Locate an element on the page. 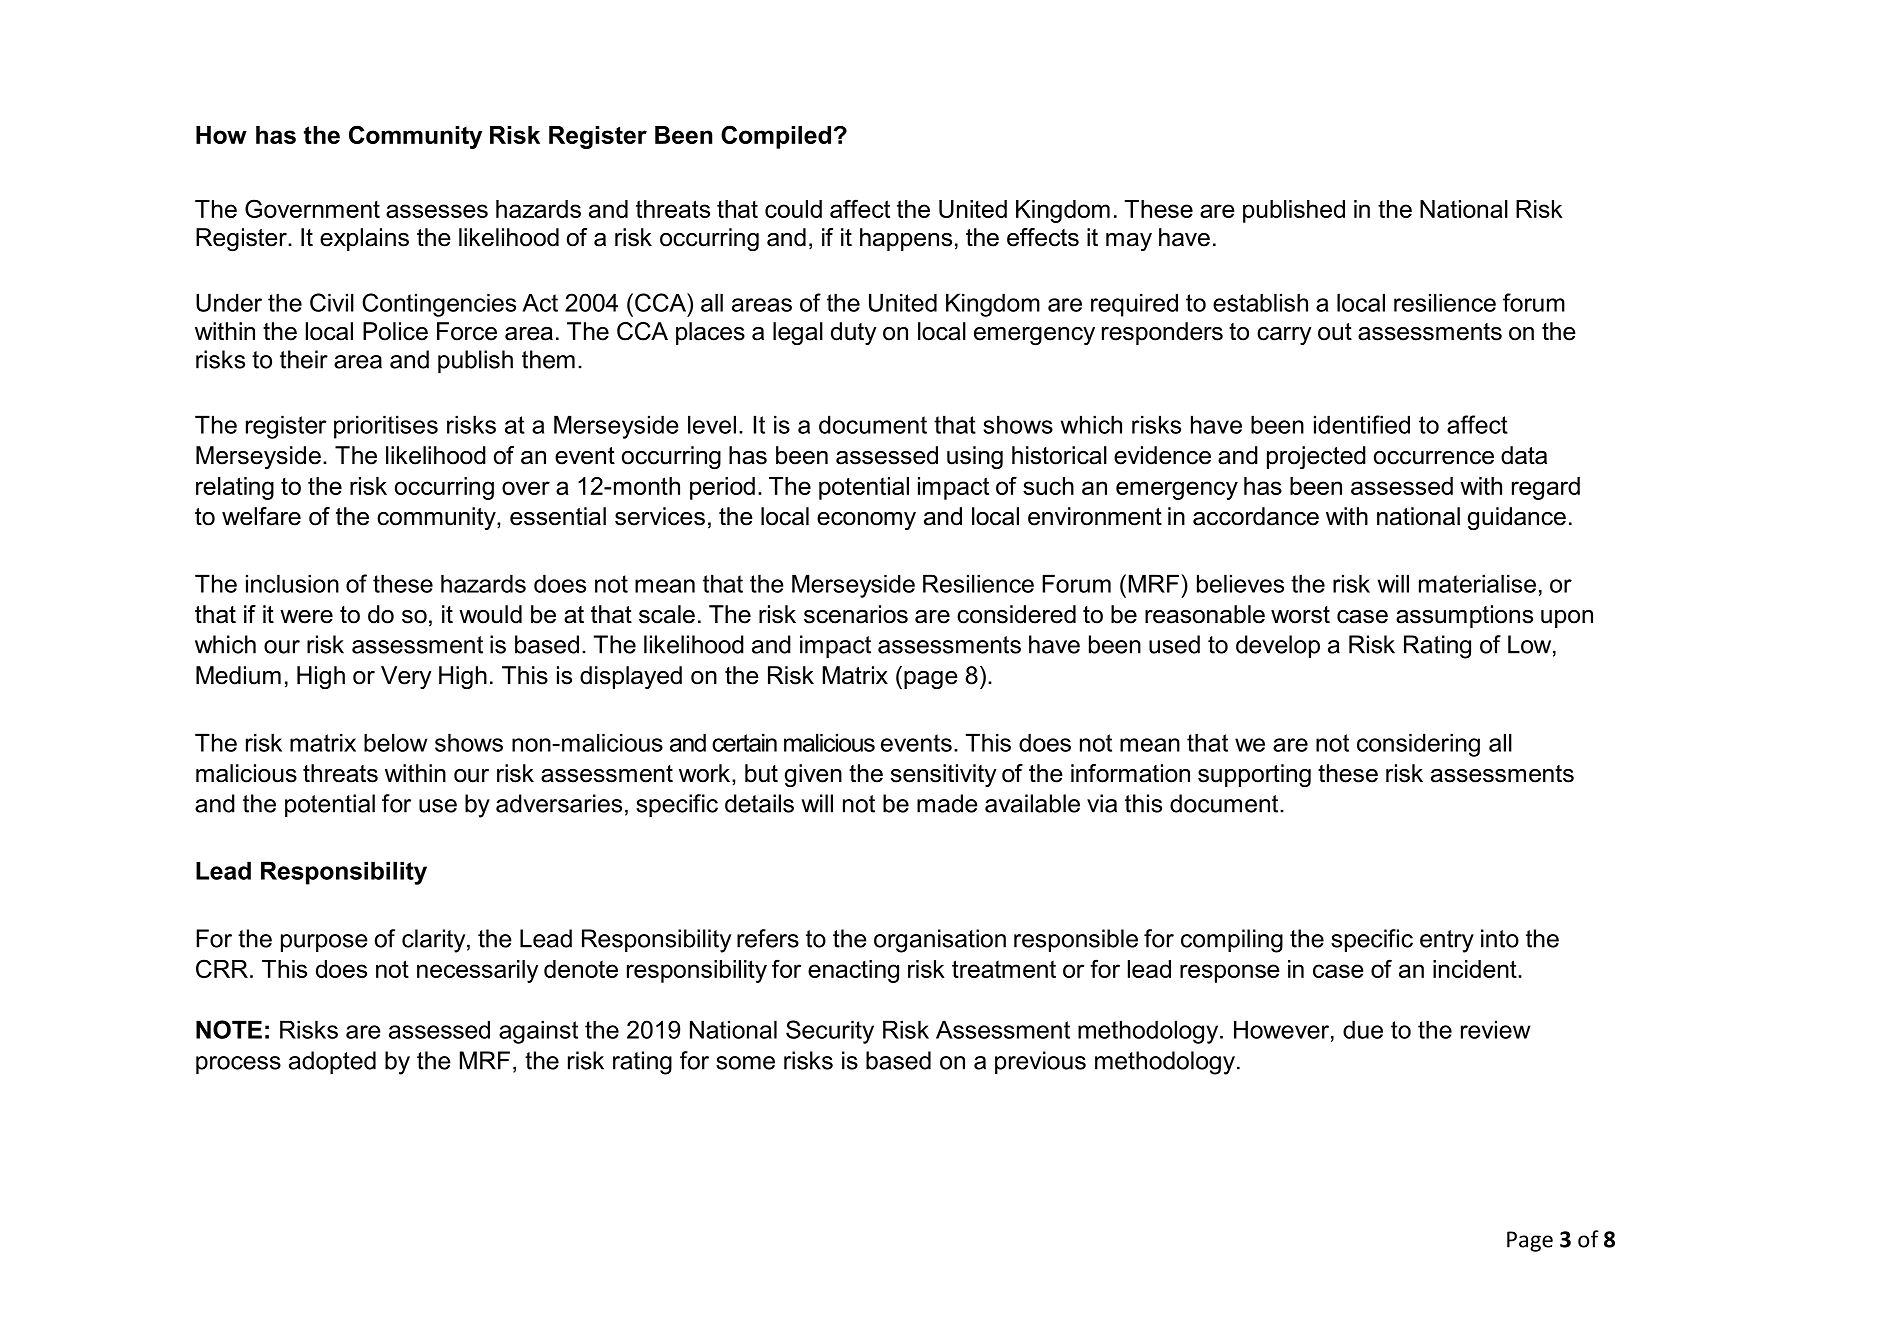  were is located at coordinates (306, 617).
